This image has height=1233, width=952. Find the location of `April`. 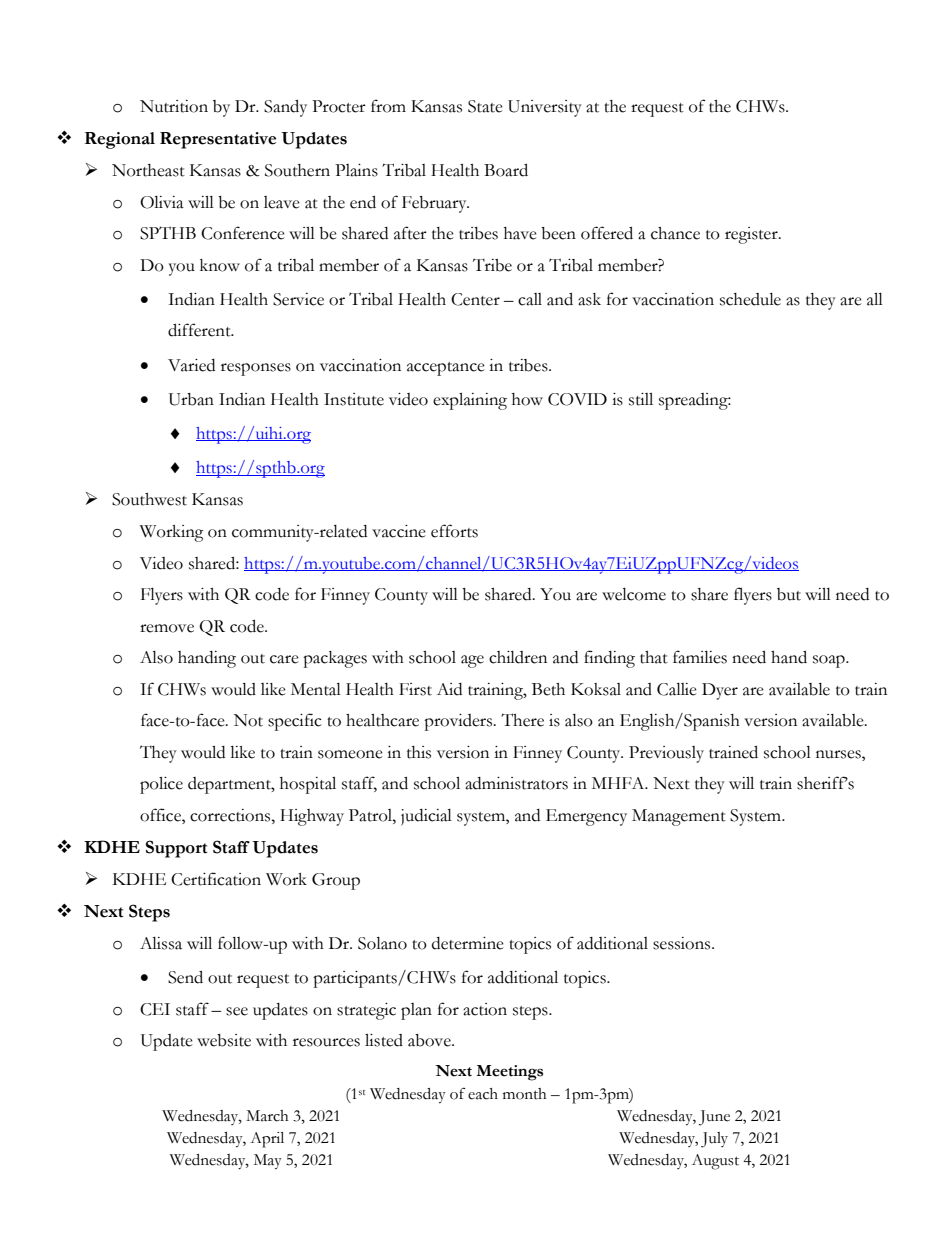

April is located at coordinates (267, 1140).
